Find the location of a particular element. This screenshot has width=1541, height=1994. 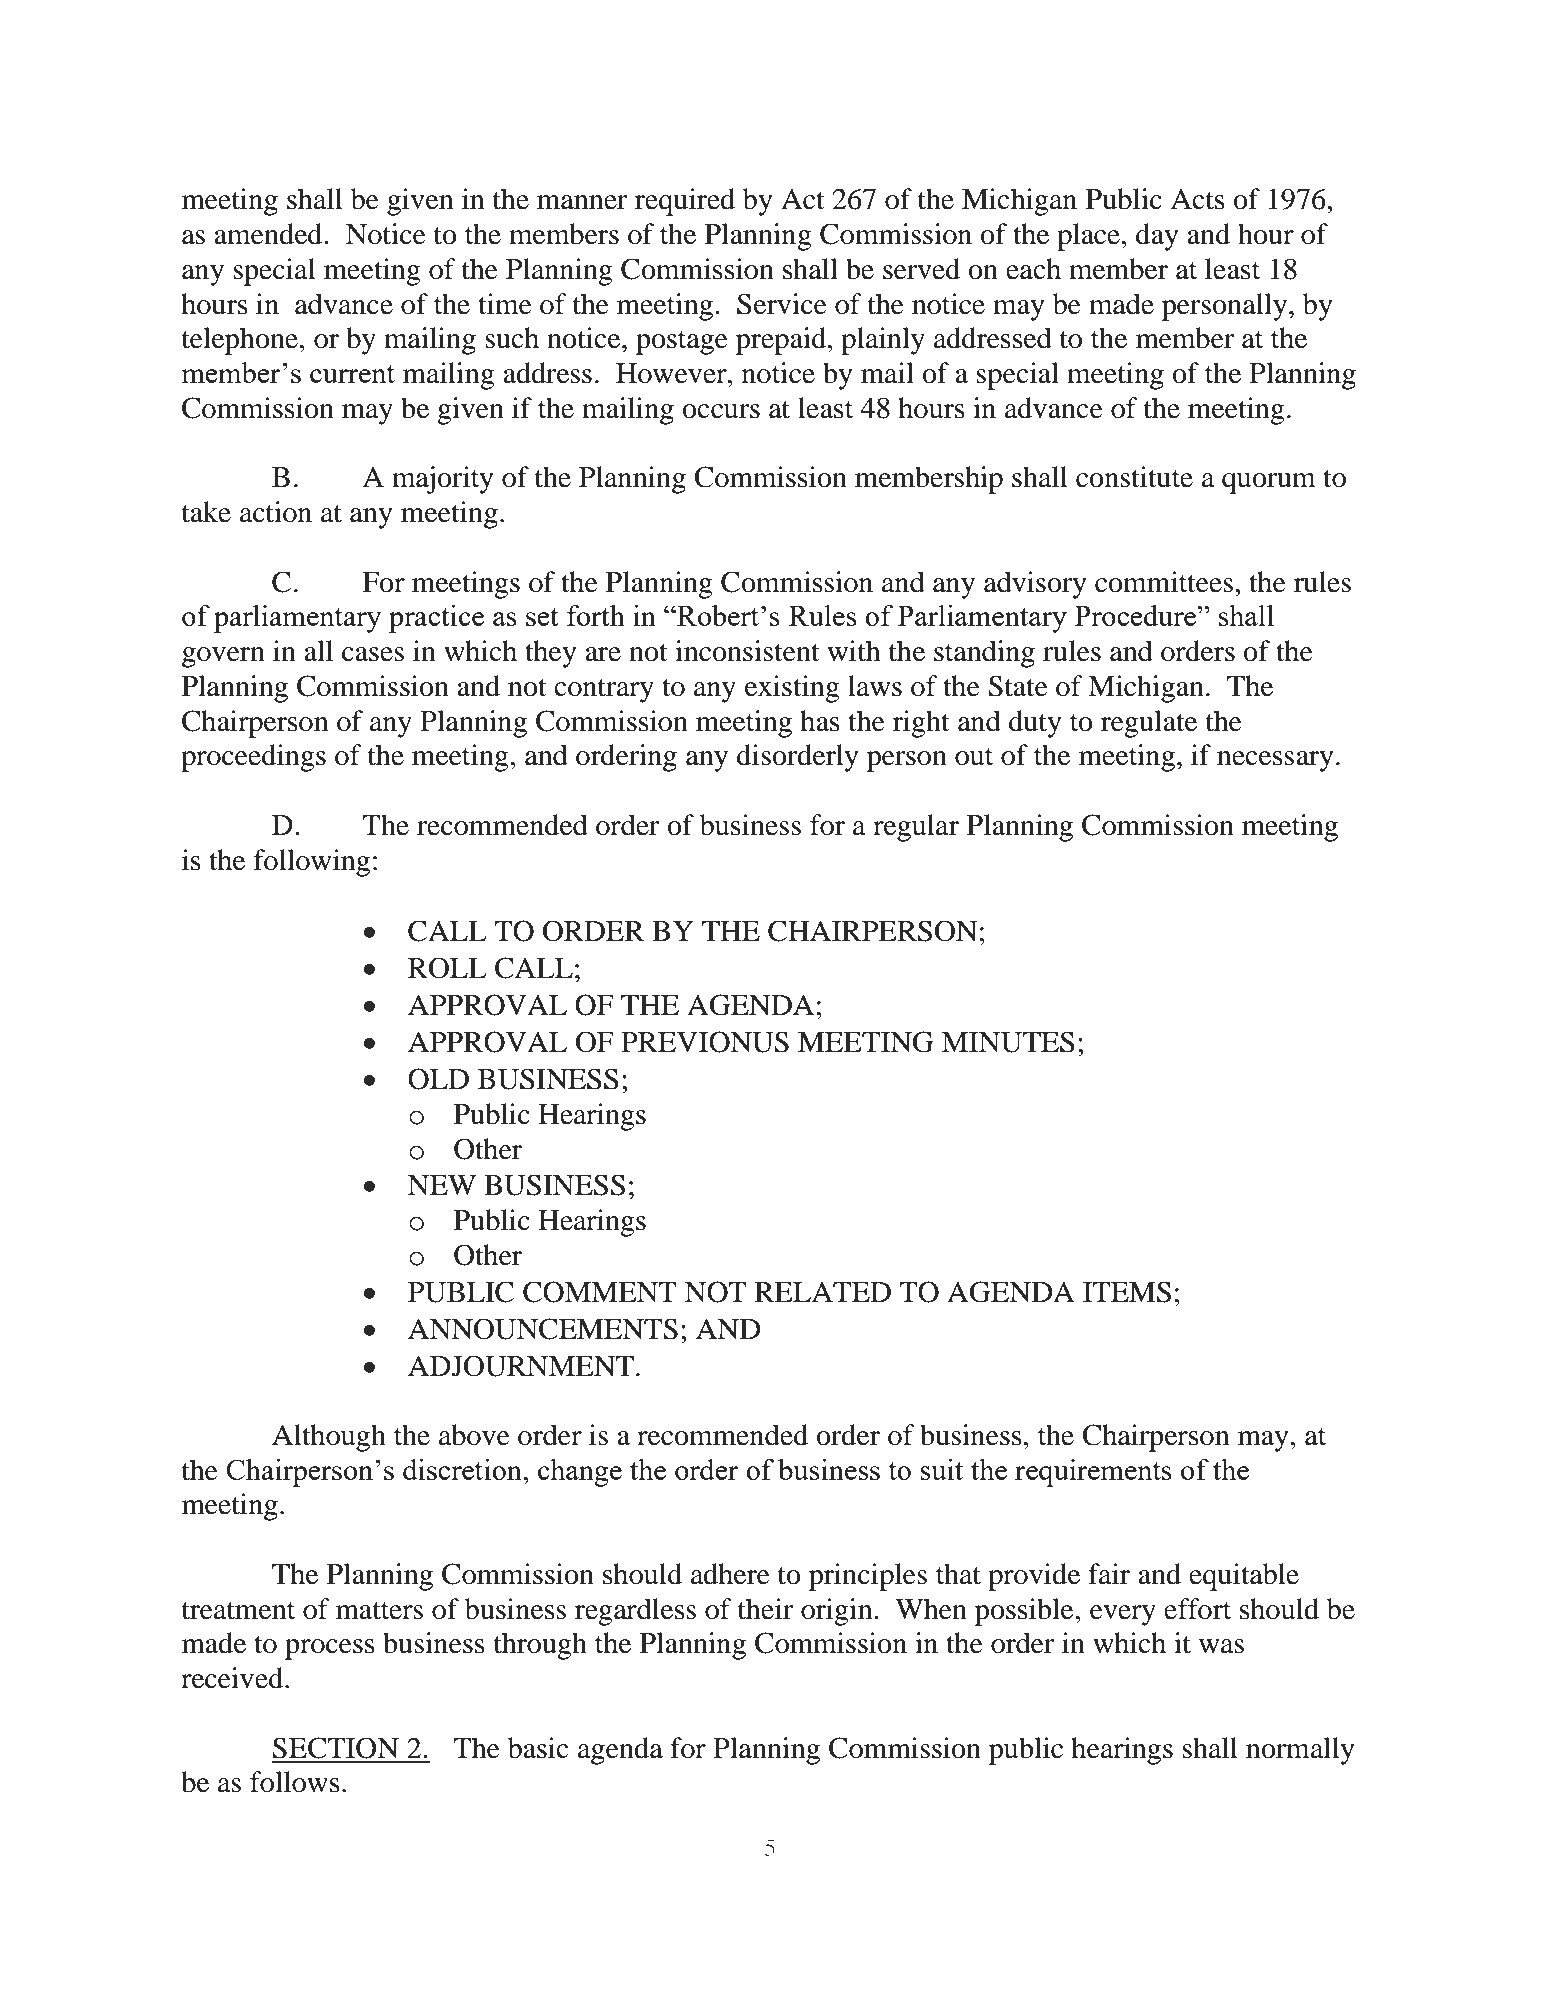

ITEMS is located at coordinates (1127, 1292).
